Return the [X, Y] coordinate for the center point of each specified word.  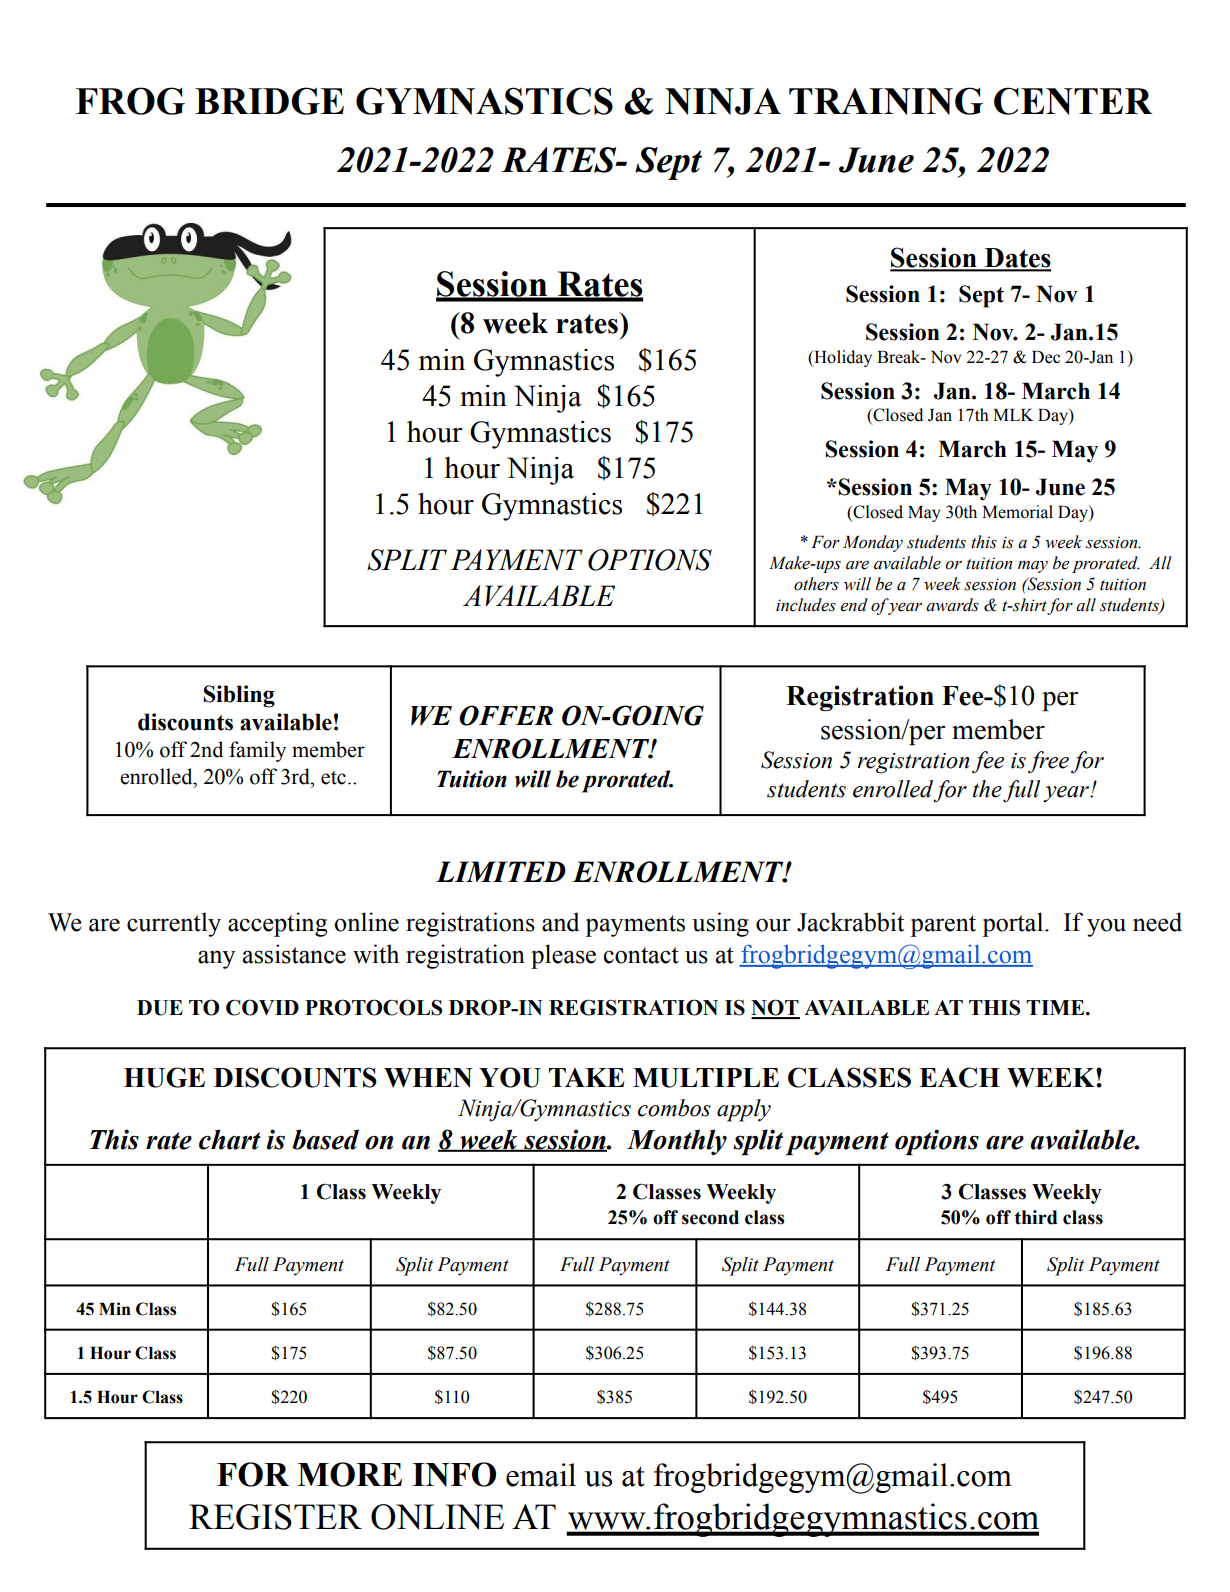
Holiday [842, 358]
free [1048, 762]
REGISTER [275, 1517]
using [720, 924]
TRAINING [886, 101]
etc [333, 778]
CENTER [1073, 101]
